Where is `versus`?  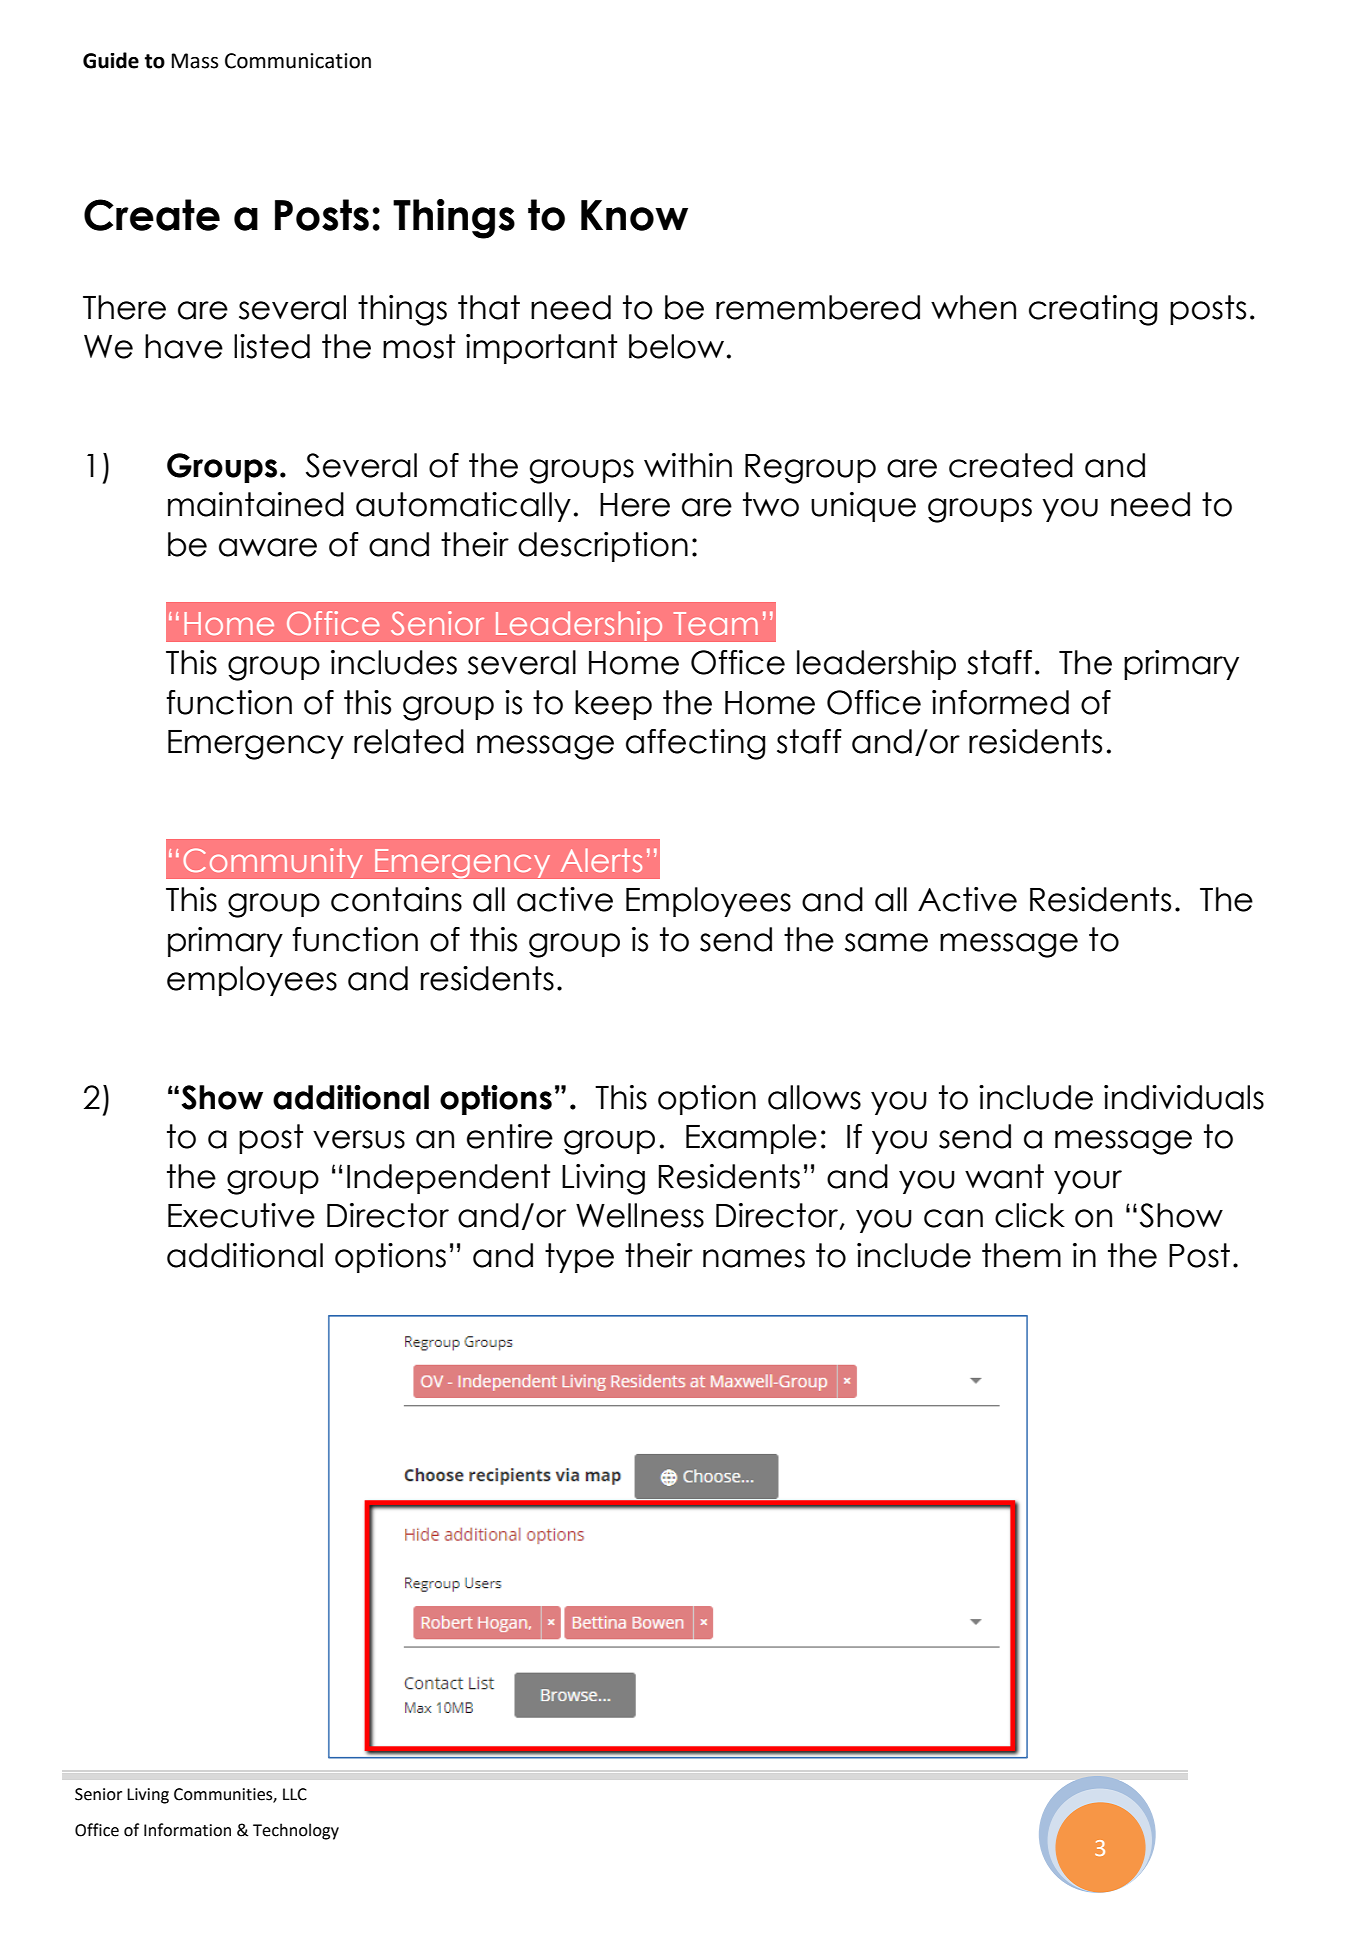 versus is located at coordinates (359, 1139).
